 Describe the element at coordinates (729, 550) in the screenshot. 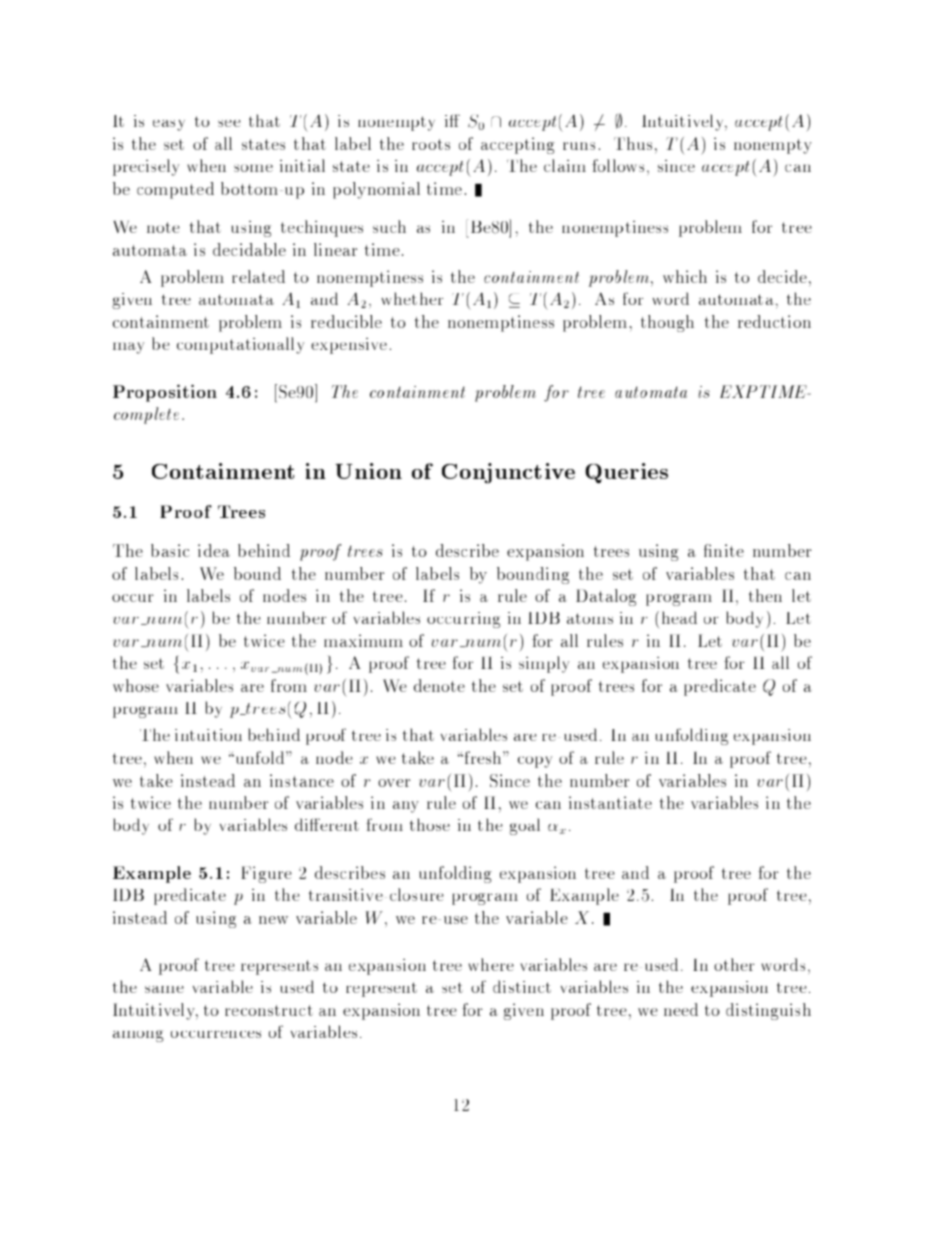

I see `nite` at that location.
